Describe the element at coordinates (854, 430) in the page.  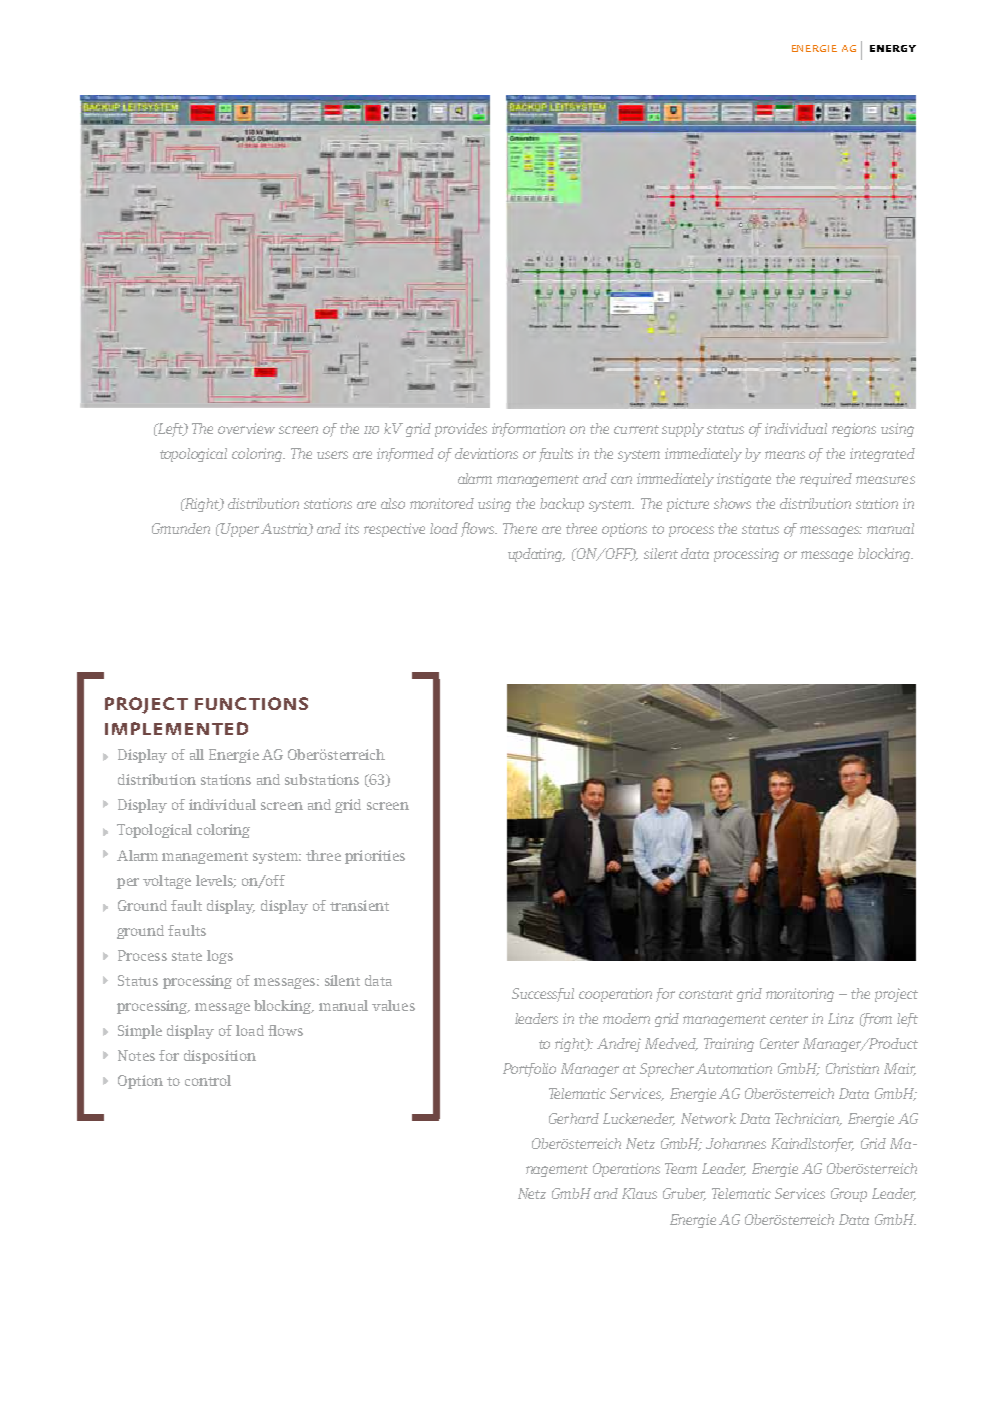
I see `regions` at that location.
